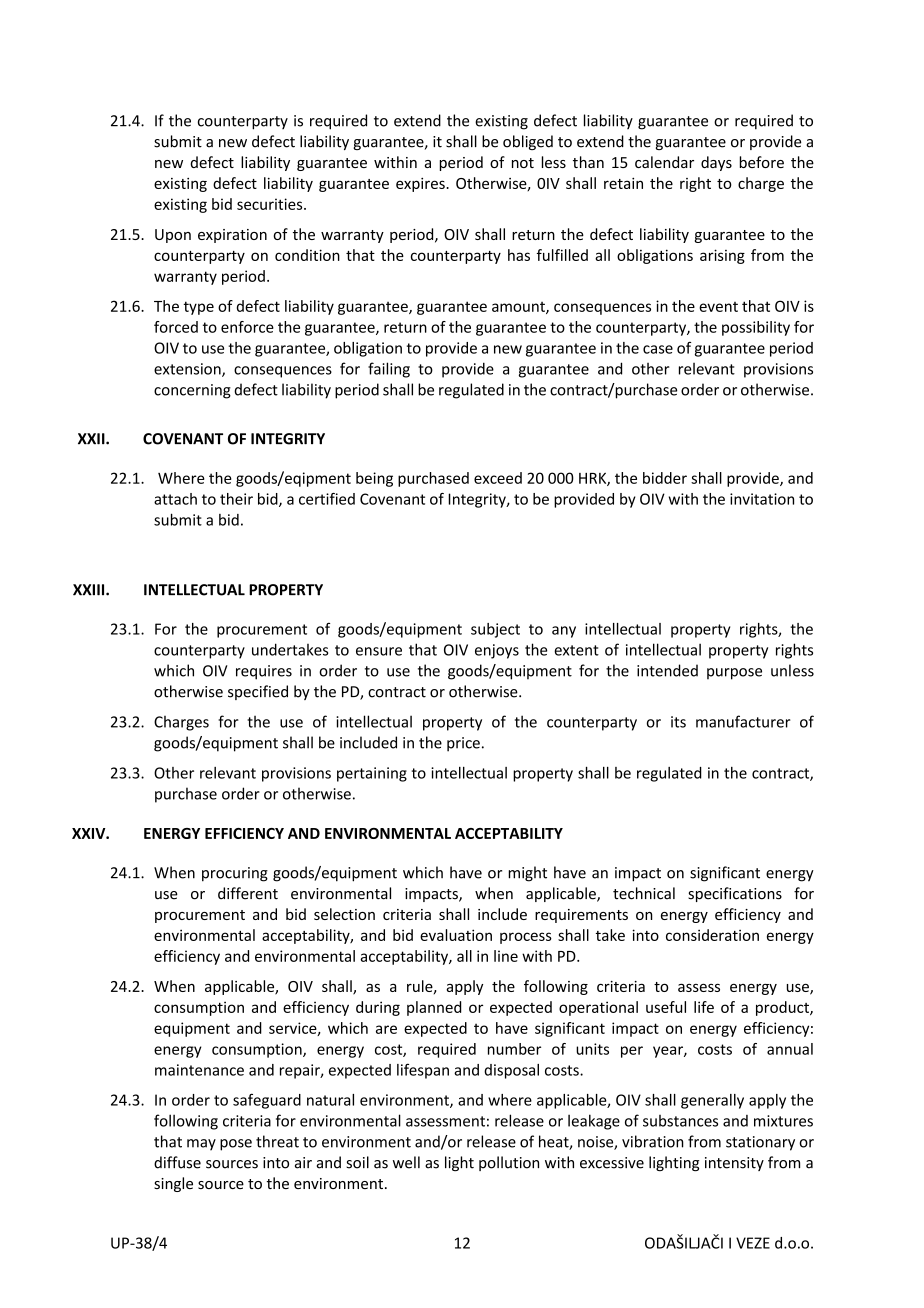 The width and height of the image is (924, 1308). Describe the element at coordinates (248, 893) in the image. I see `different` at that location.
